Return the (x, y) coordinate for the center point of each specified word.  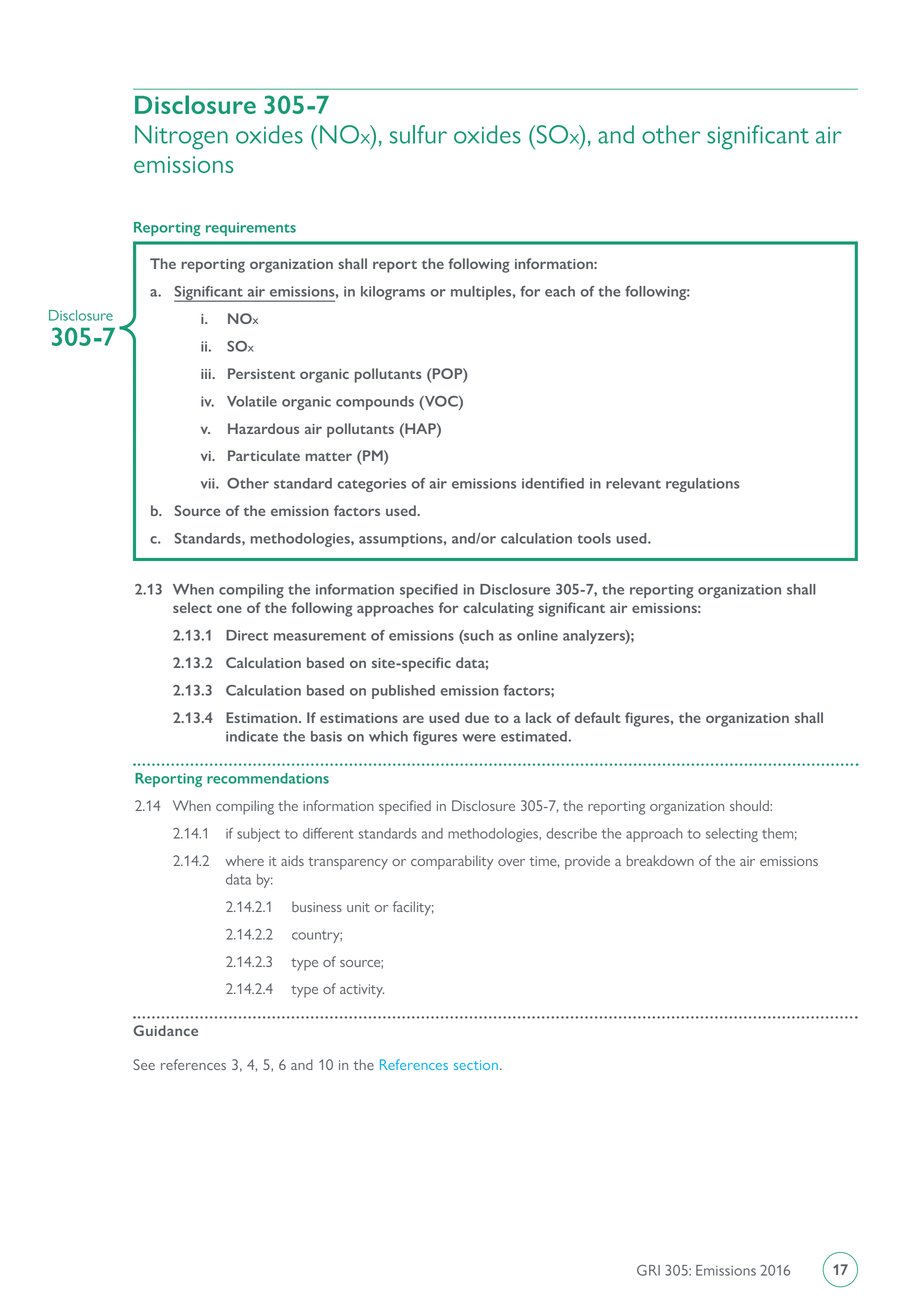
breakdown (660, 860)
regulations (703, 485)
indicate (252, 736)
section (476, 1065)
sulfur (418, 134)
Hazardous (263, 428)
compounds (375, 403)
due (477, 717)
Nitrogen (181, 137)
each (560, 291)
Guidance (165, 1030)
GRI (648, 1270)
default (598, 717)
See (144, 1064)
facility (413, 908)
